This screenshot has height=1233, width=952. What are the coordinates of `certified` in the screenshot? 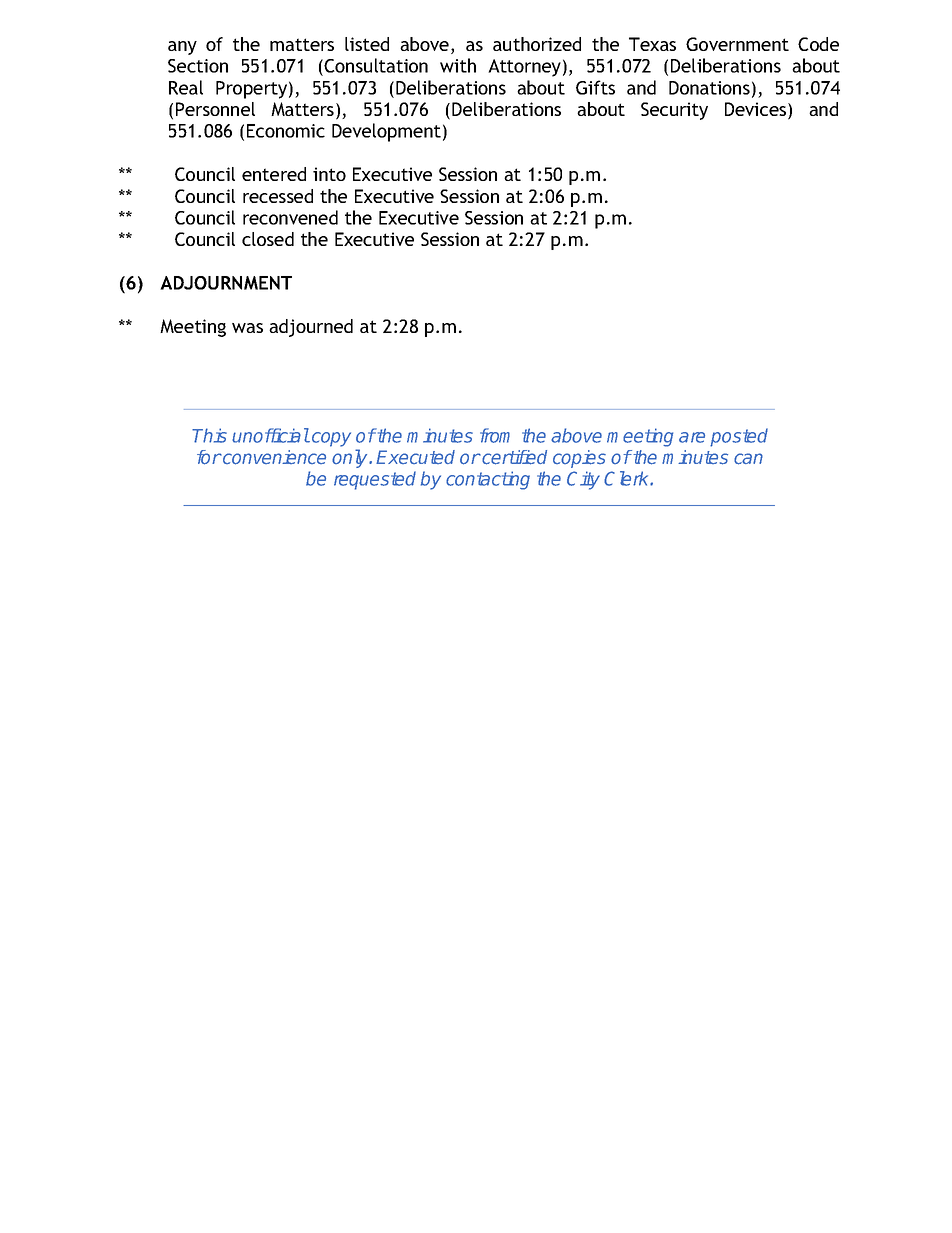 It's located at (513, 457).
